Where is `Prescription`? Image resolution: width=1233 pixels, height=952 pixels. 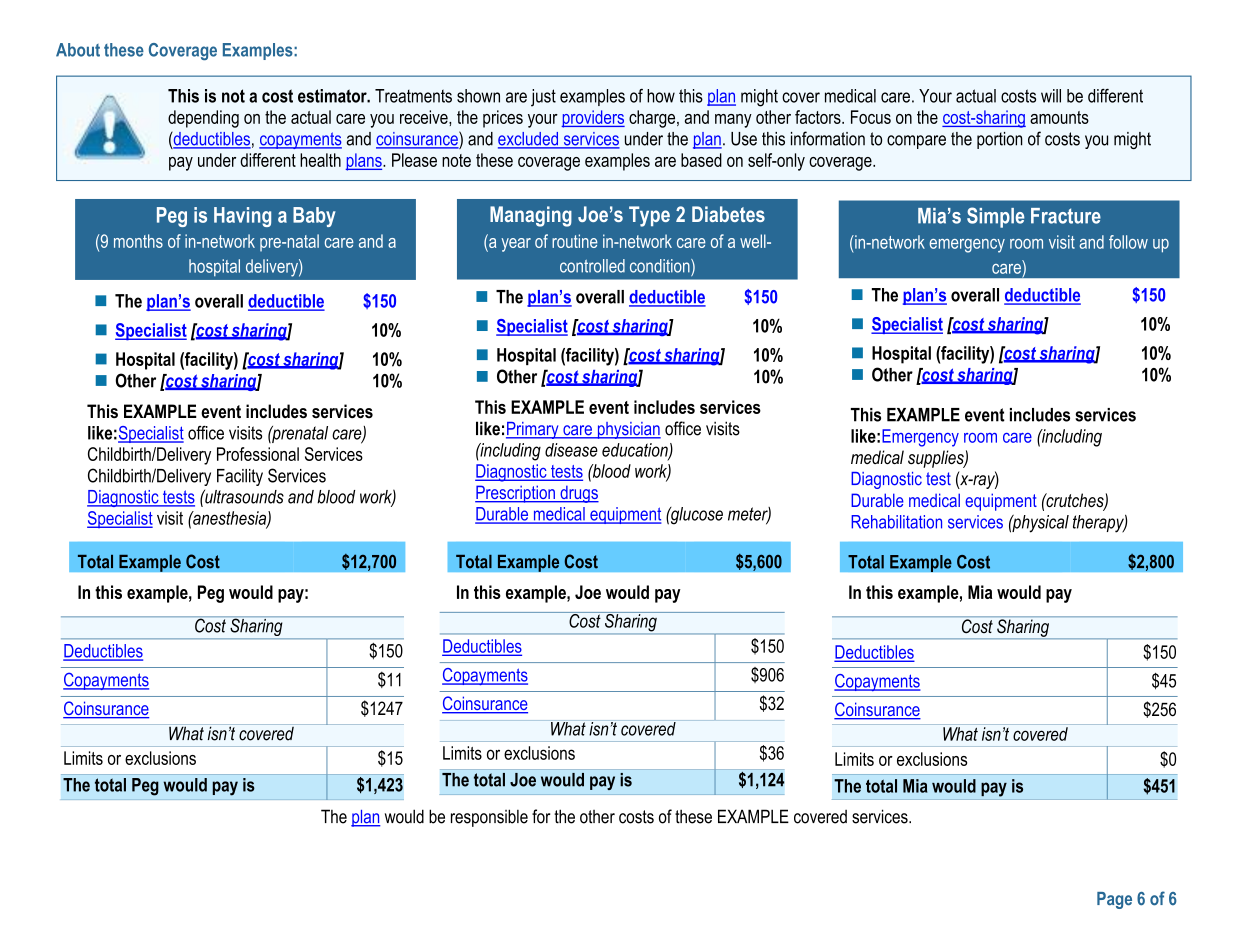 Prescription is located at coordinates (516, 494).
